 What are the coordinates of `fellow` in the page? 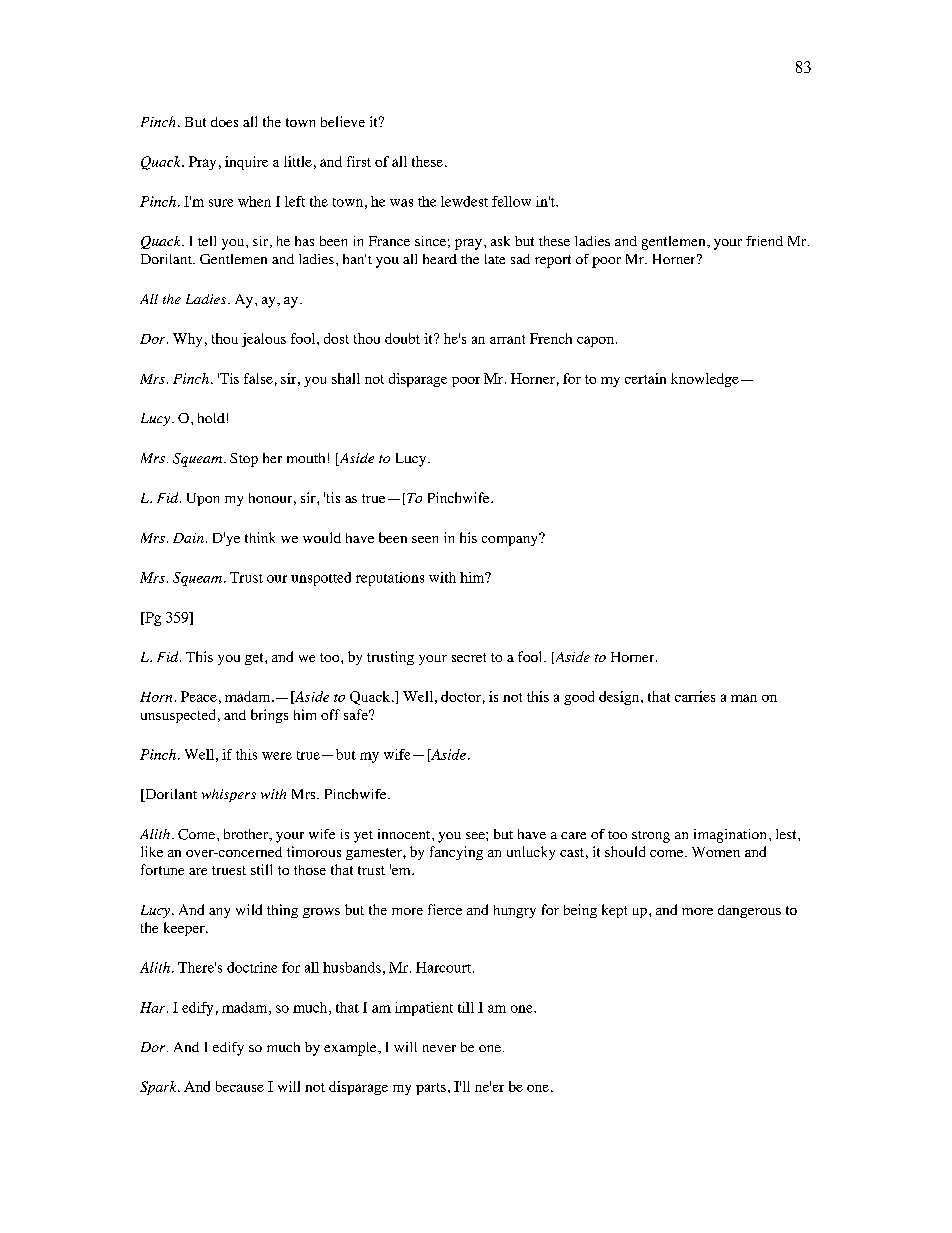 It's located at (511, 201).
